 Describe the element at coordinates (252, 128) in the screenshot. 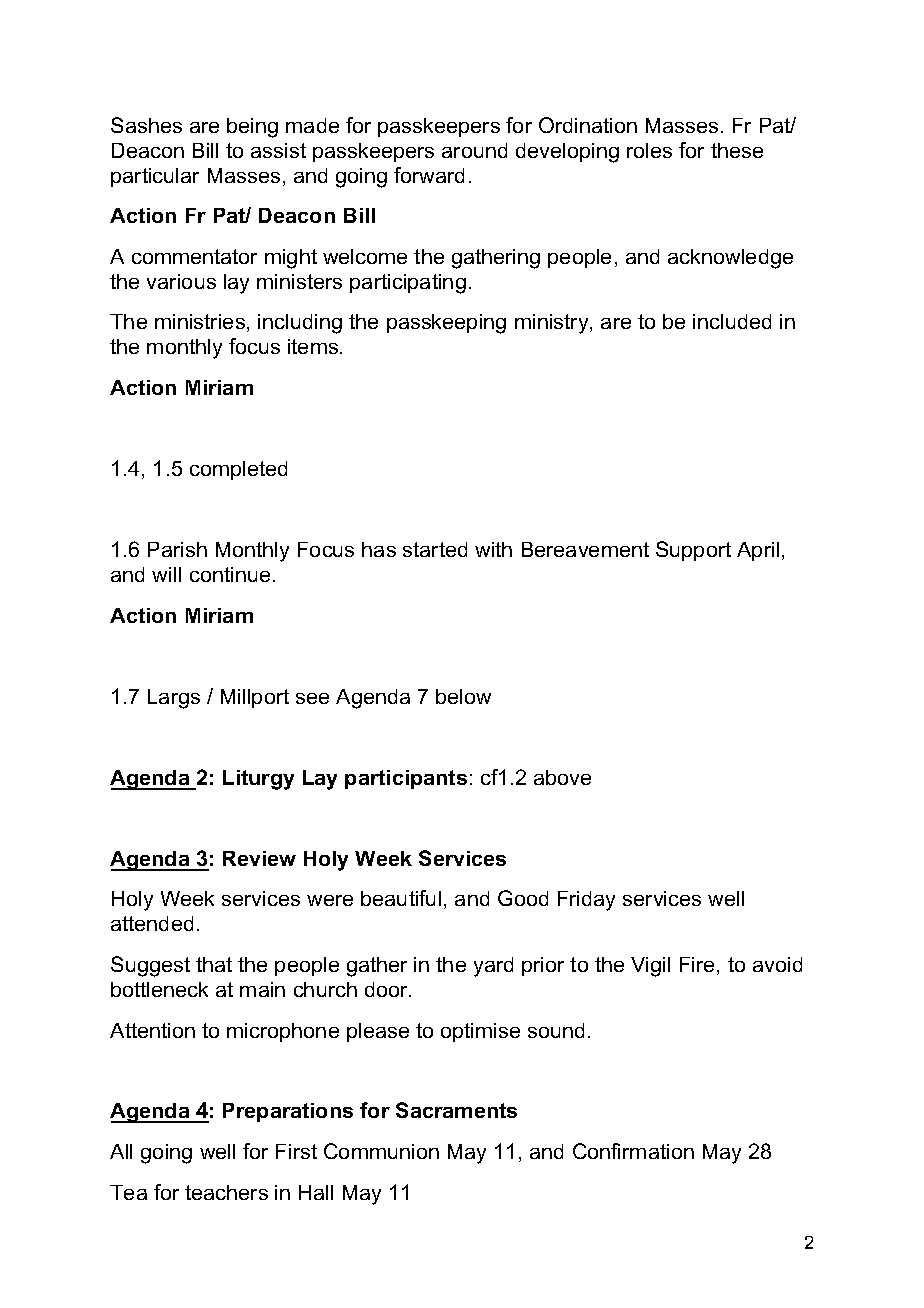

I see `being` at that location.
